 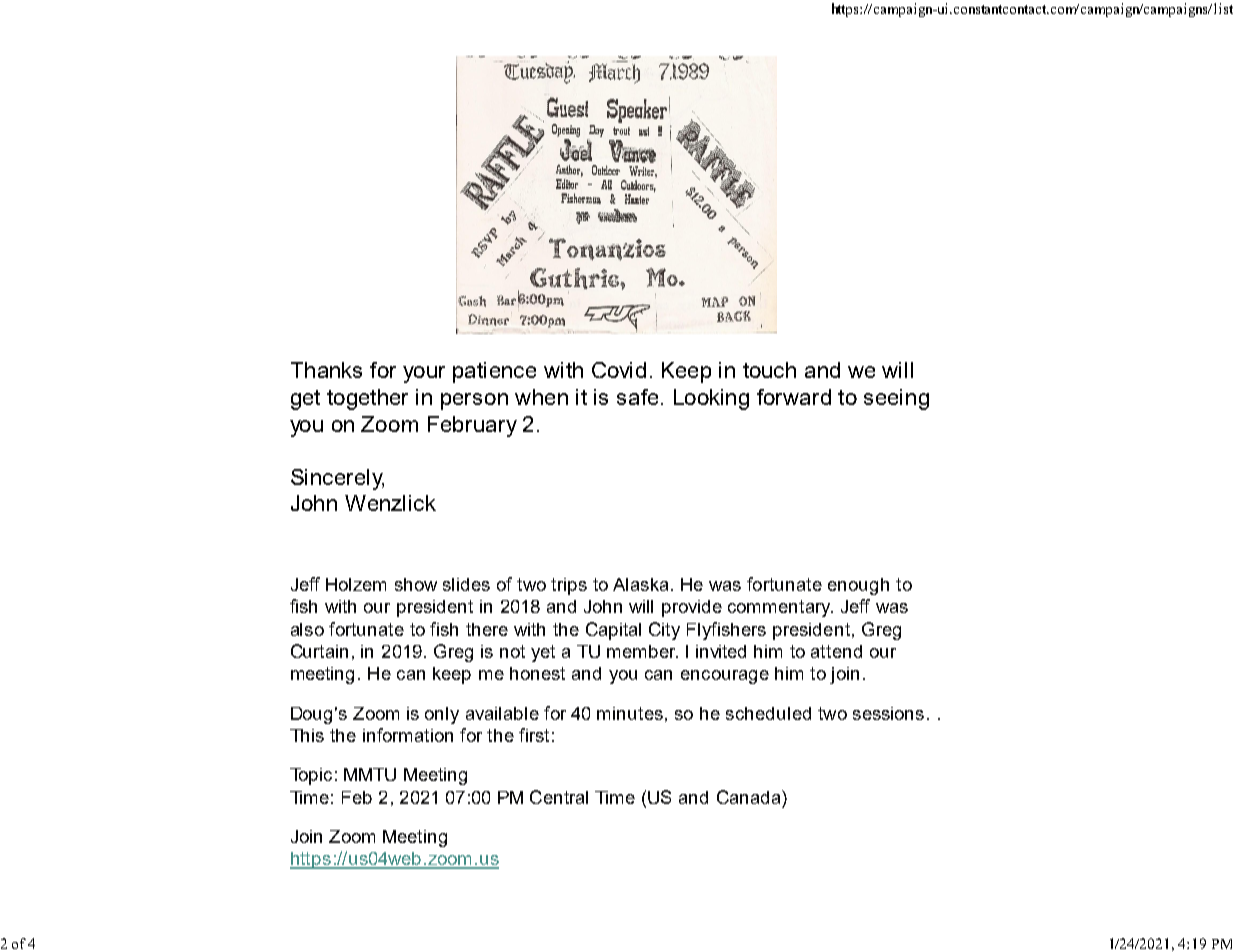 What do you see at coordinates (472, 426) in the screenshot?
I see `February` at bounding box center [472, 426].
